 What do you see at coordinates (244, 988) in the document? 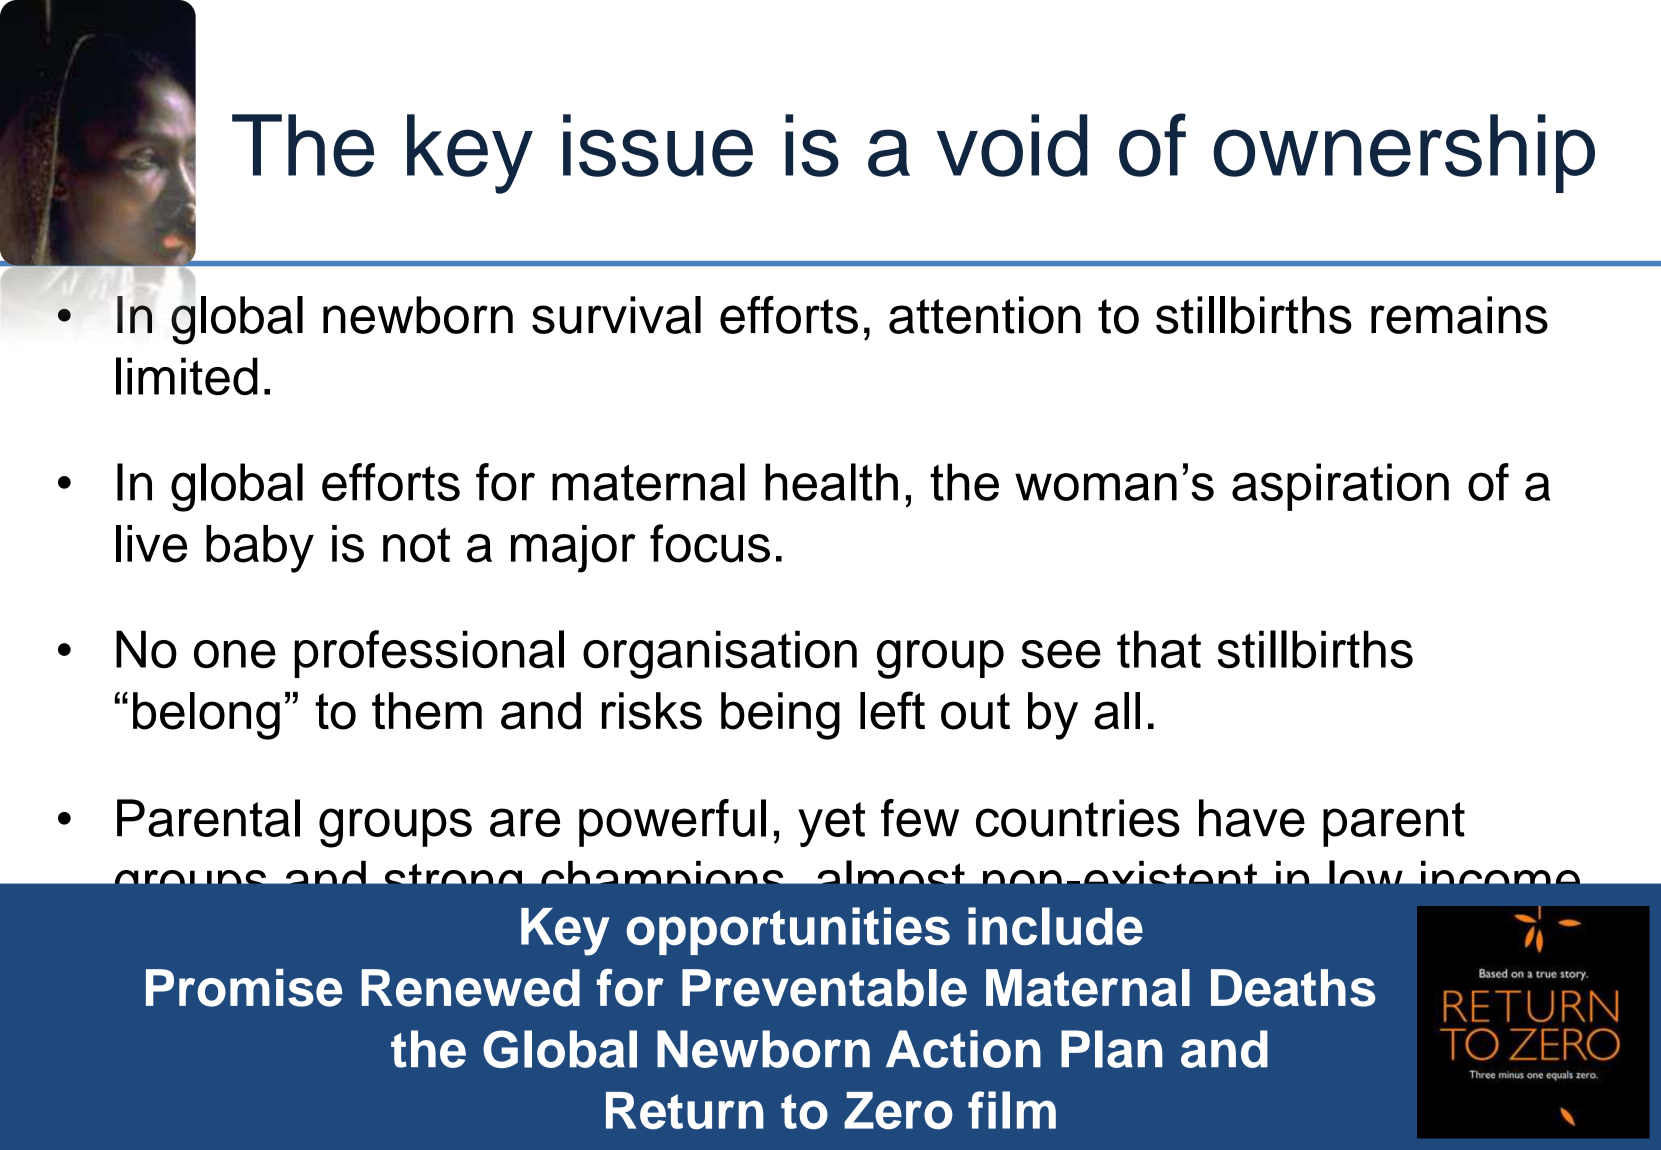
I see `Promise` at bounding box center [244, 988].
